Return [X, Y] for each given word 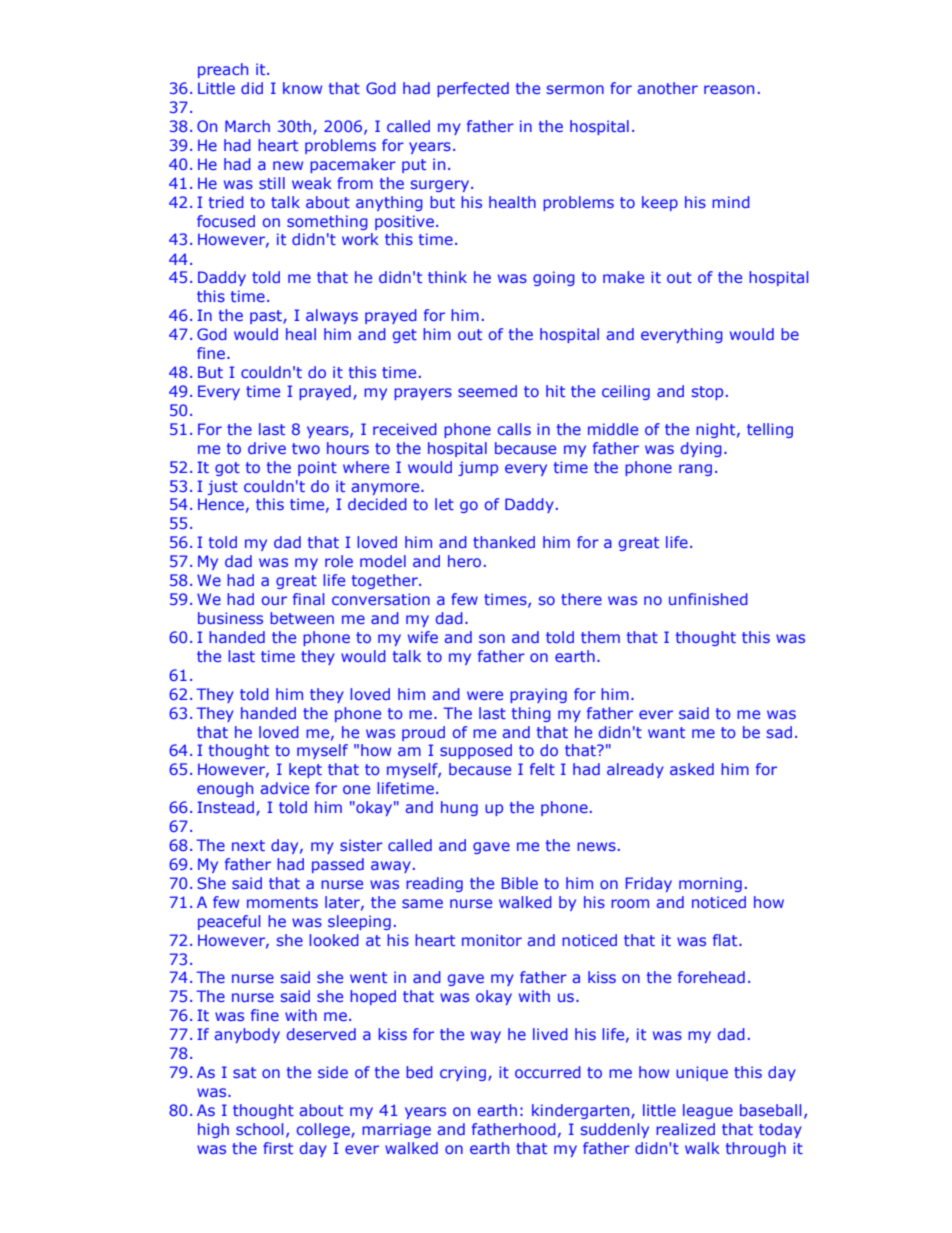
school [259, 1129]
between [302, 618]
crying [463, 1073]
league [708, 1111]
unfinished [708, 599]
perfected [473, 89]
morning [710, 884]
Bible [520, 883]
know [302, 88]
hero [464, 561]
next [248, 845]
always [332, 316]
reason [729, 89]
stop [707, 393]
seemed [487, 391]
